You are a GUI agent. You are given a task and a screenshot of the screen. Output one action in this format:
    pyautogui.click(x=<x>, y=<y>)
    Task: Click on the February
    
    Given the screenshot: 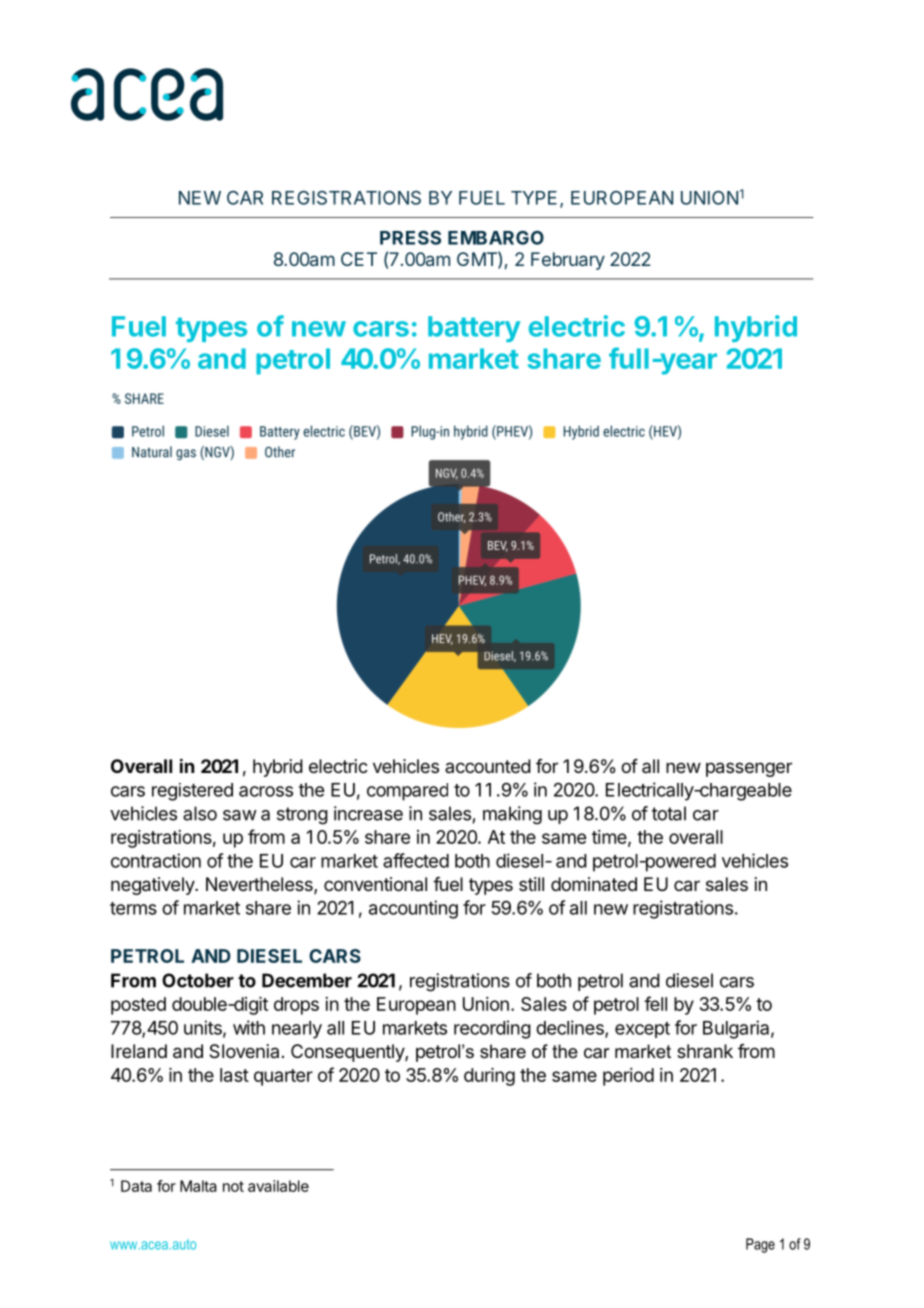 What is the action you would take?
    pyautogui.click(x=568, y=261)
